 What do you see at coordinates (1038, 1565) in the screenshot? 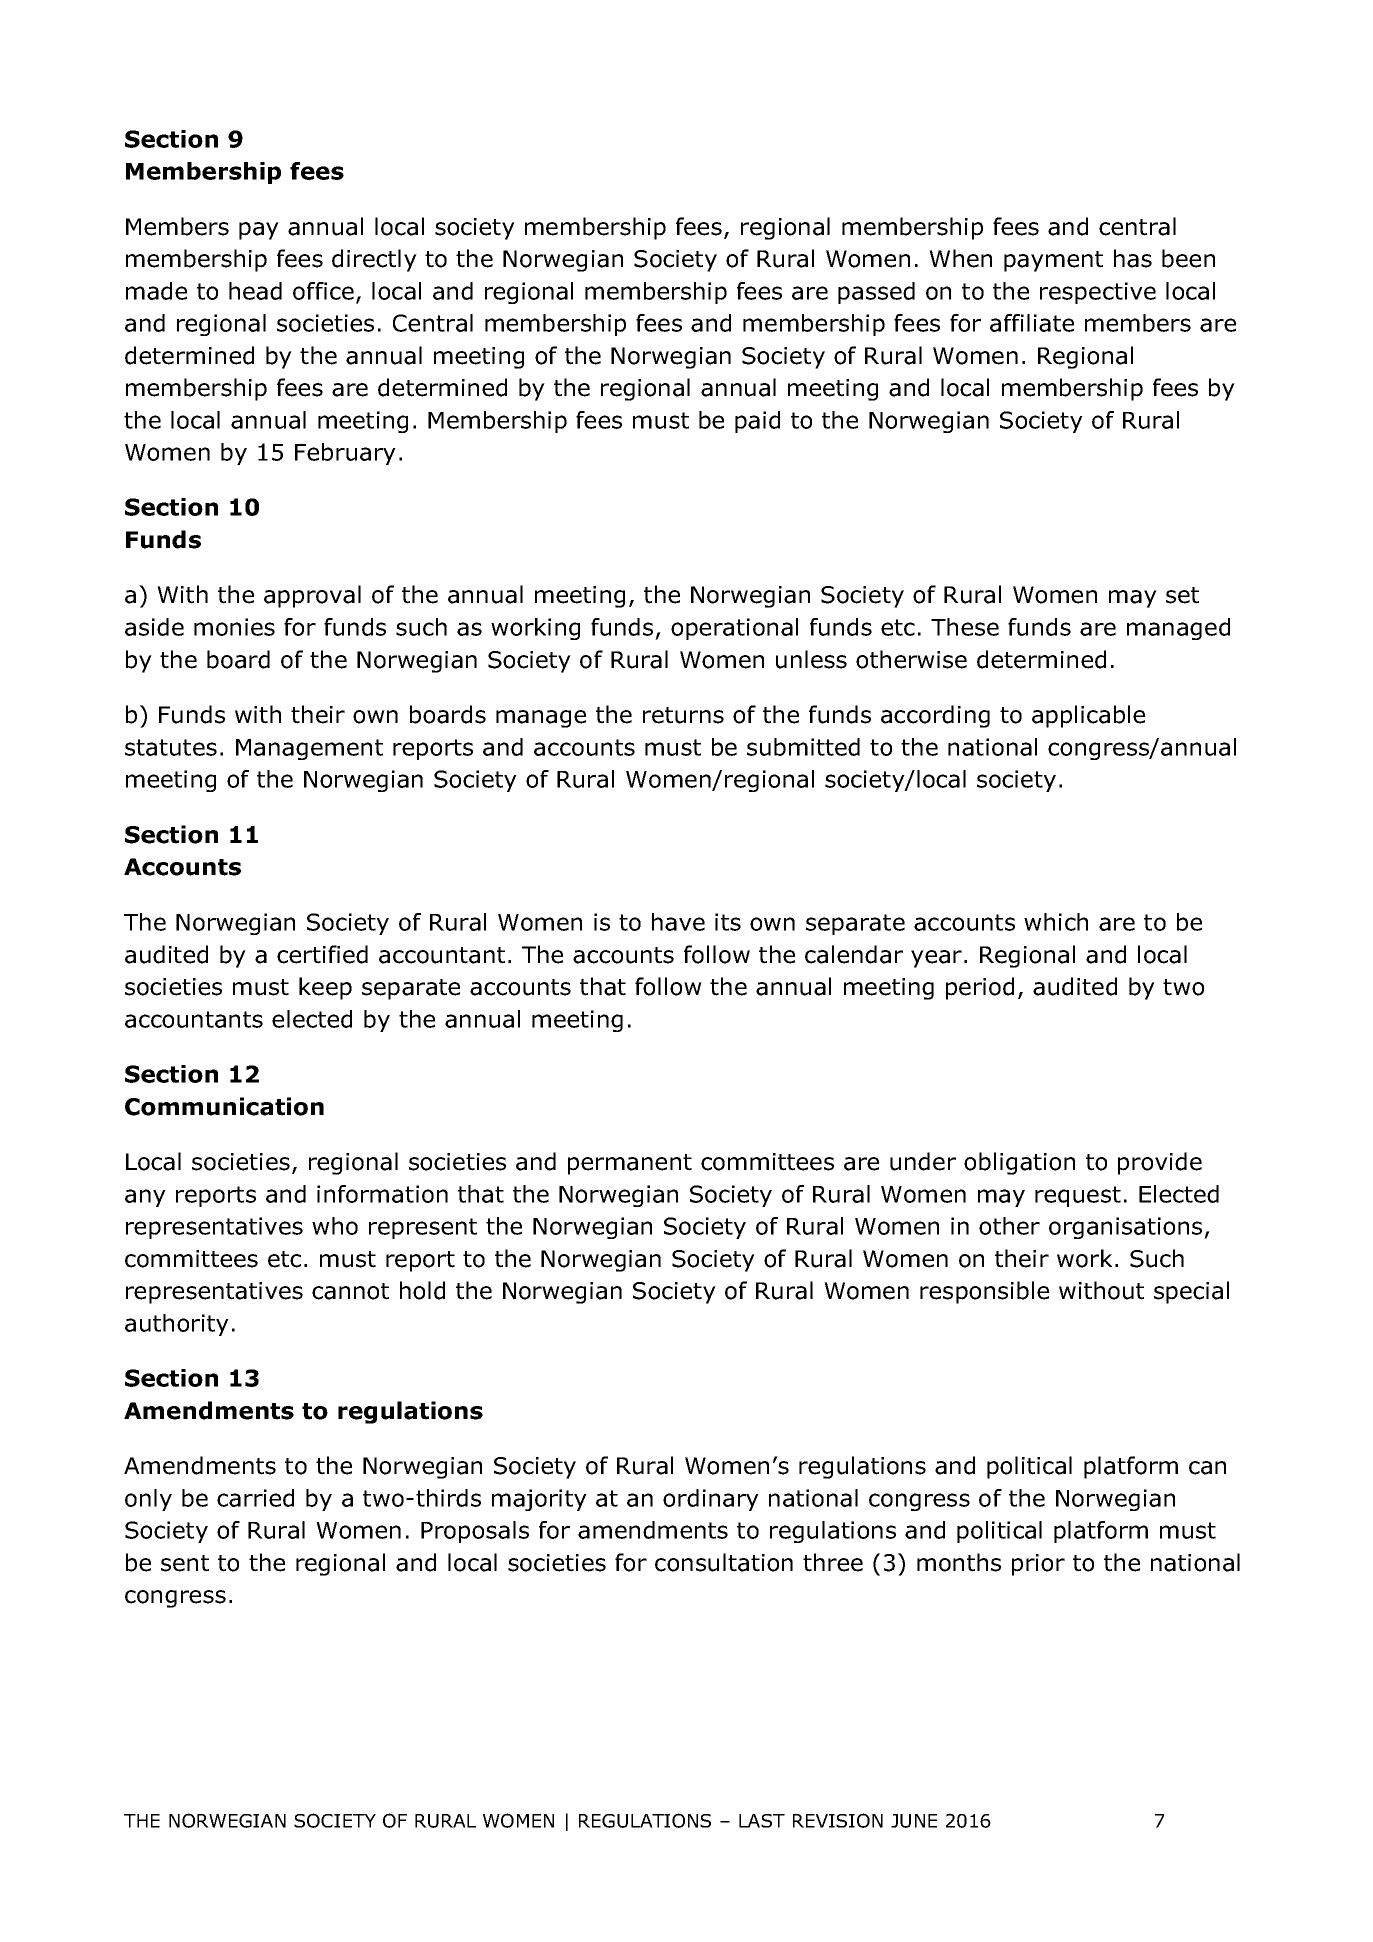
I see `prior` at bounding box center [1038, 1565].
